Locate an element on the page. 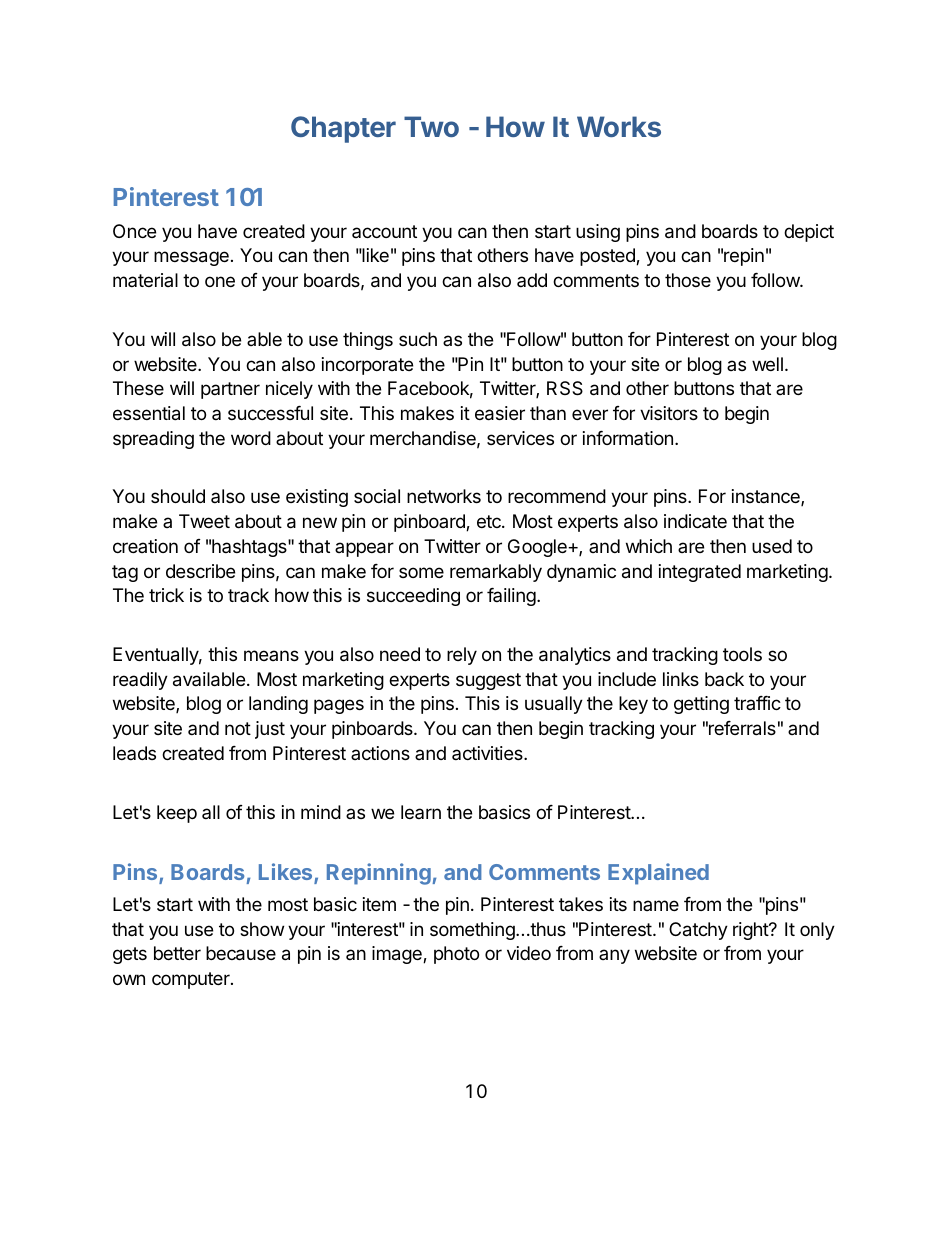 The image size is (952, 1233). traffic is located at coordinates (757, 703).
